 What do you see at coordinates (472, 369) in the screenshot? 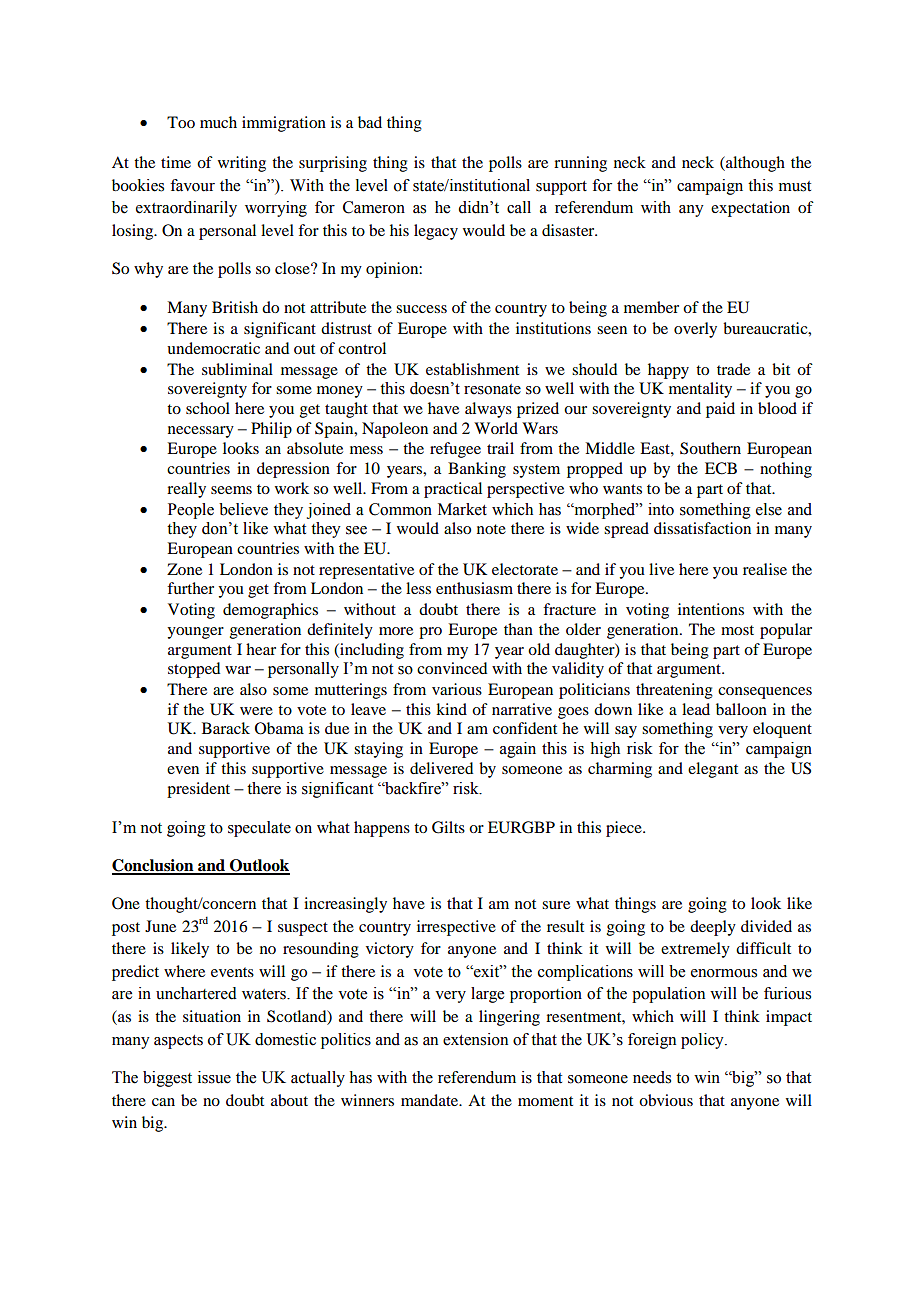
I see `establishment` at bounding box center [472, 369].
